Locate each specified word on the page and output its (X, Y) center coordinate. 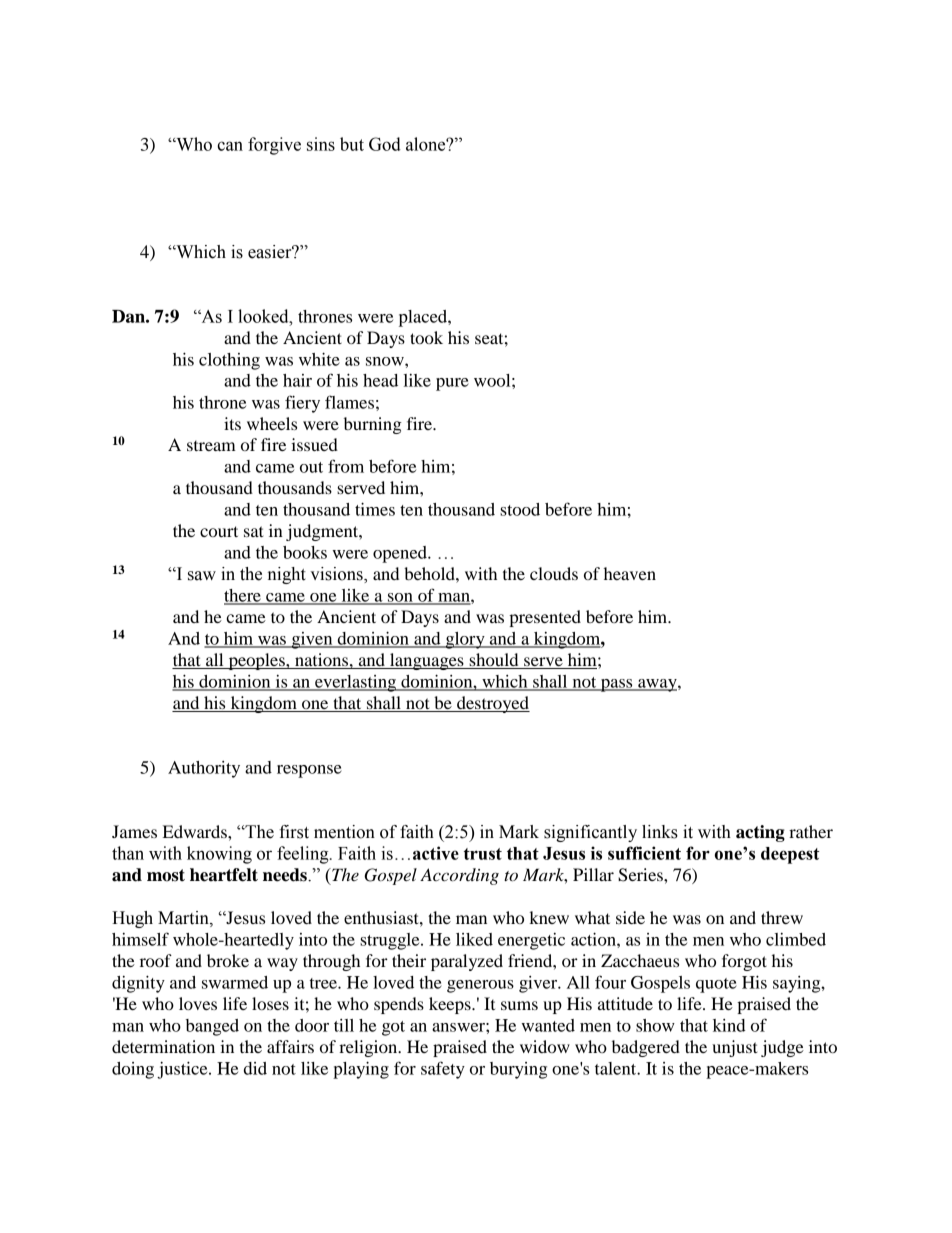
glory (465, 640)
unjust (735, 1048)
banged (212, 1027)
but (352, 144)
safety (443, 1070)
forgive (274, 146)
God (385, 144)
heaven (630, 573)
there (243, 596)
